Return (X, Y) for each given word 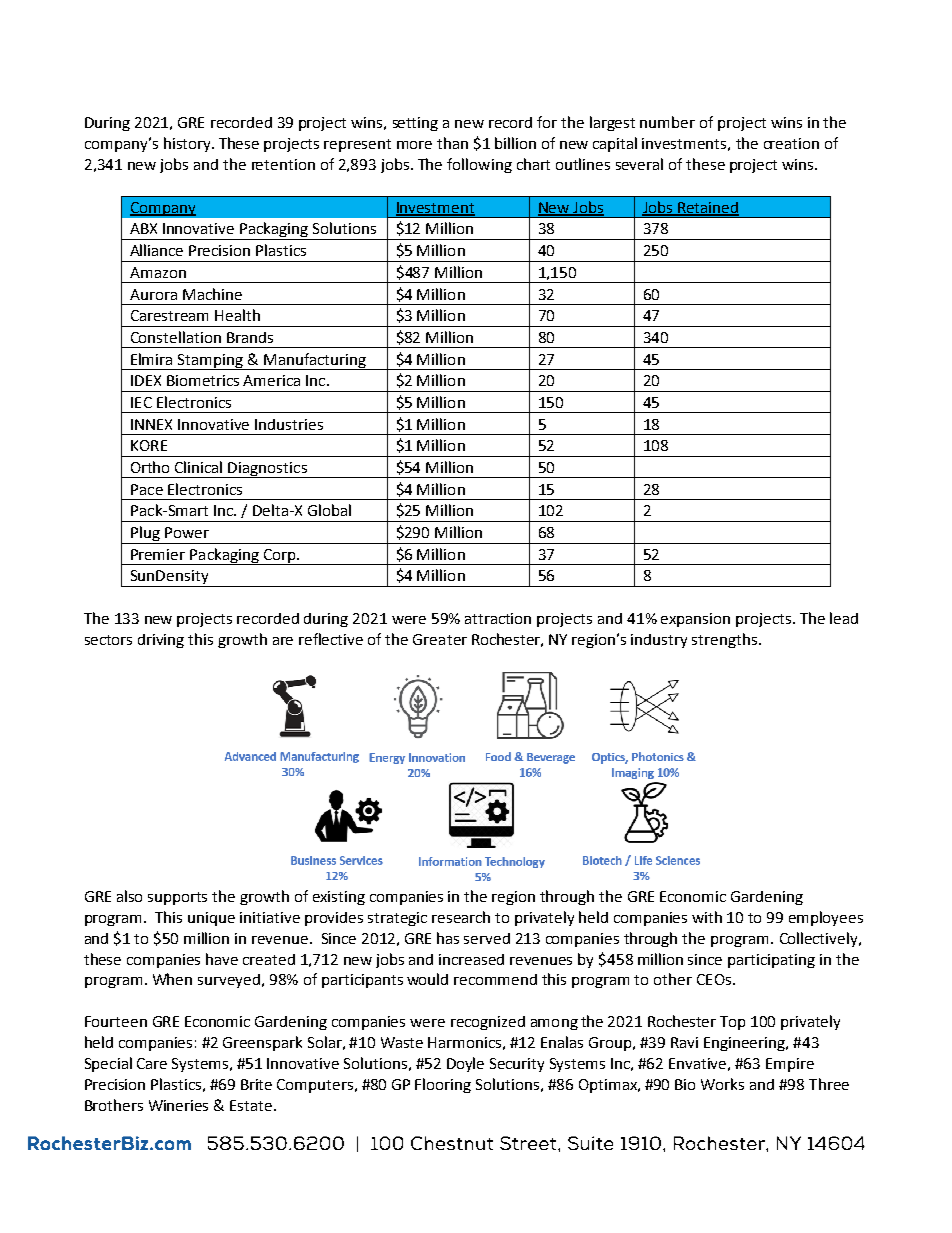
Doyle (465, 1064)
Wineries (178, 1105)
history (188, 144)
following (479, 165)
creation (791, 143)
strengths (726, 640)
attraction (498, 618)
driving (161, 641)
